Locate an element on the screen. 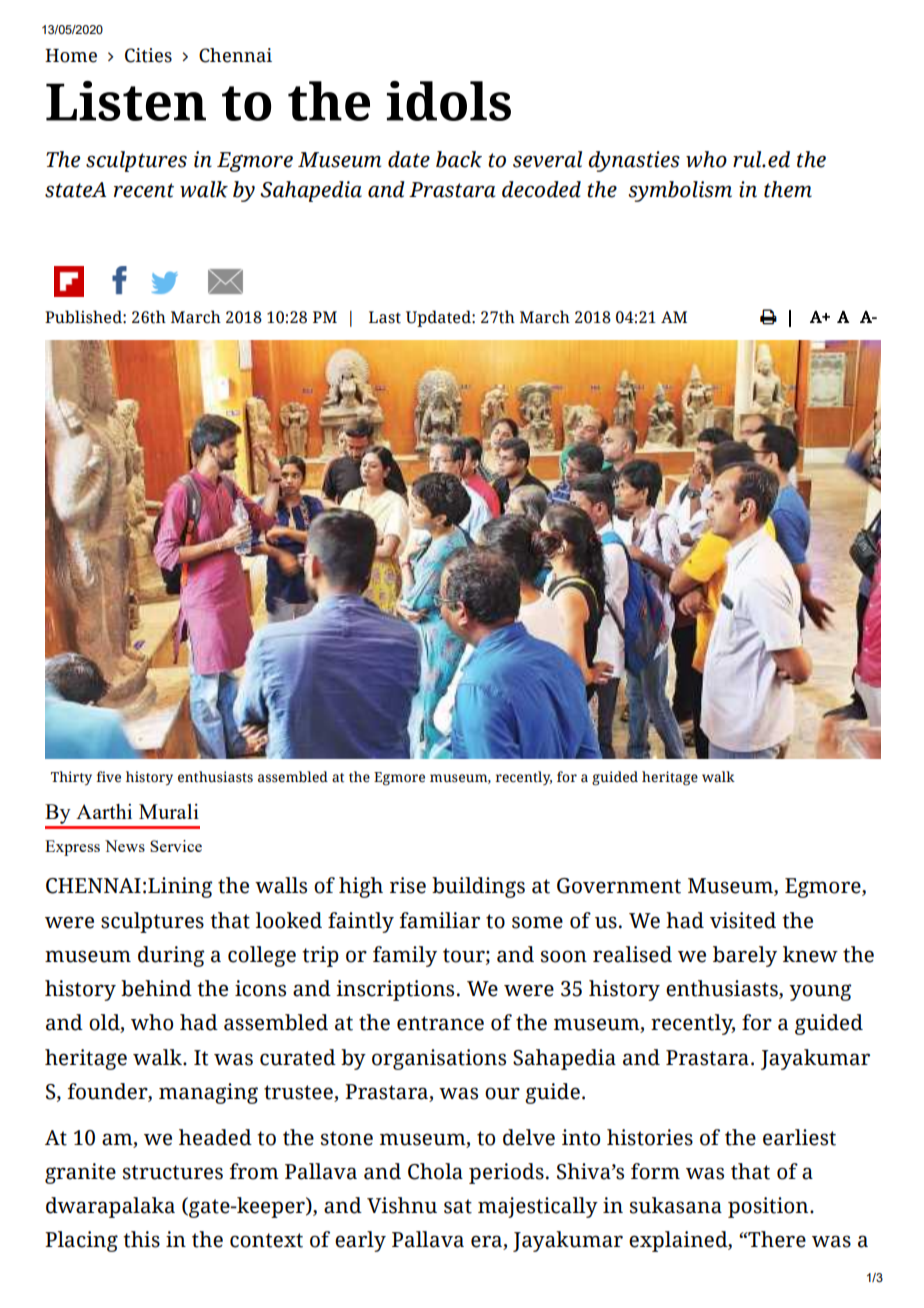  idols is located at coordinates (449, 101).
